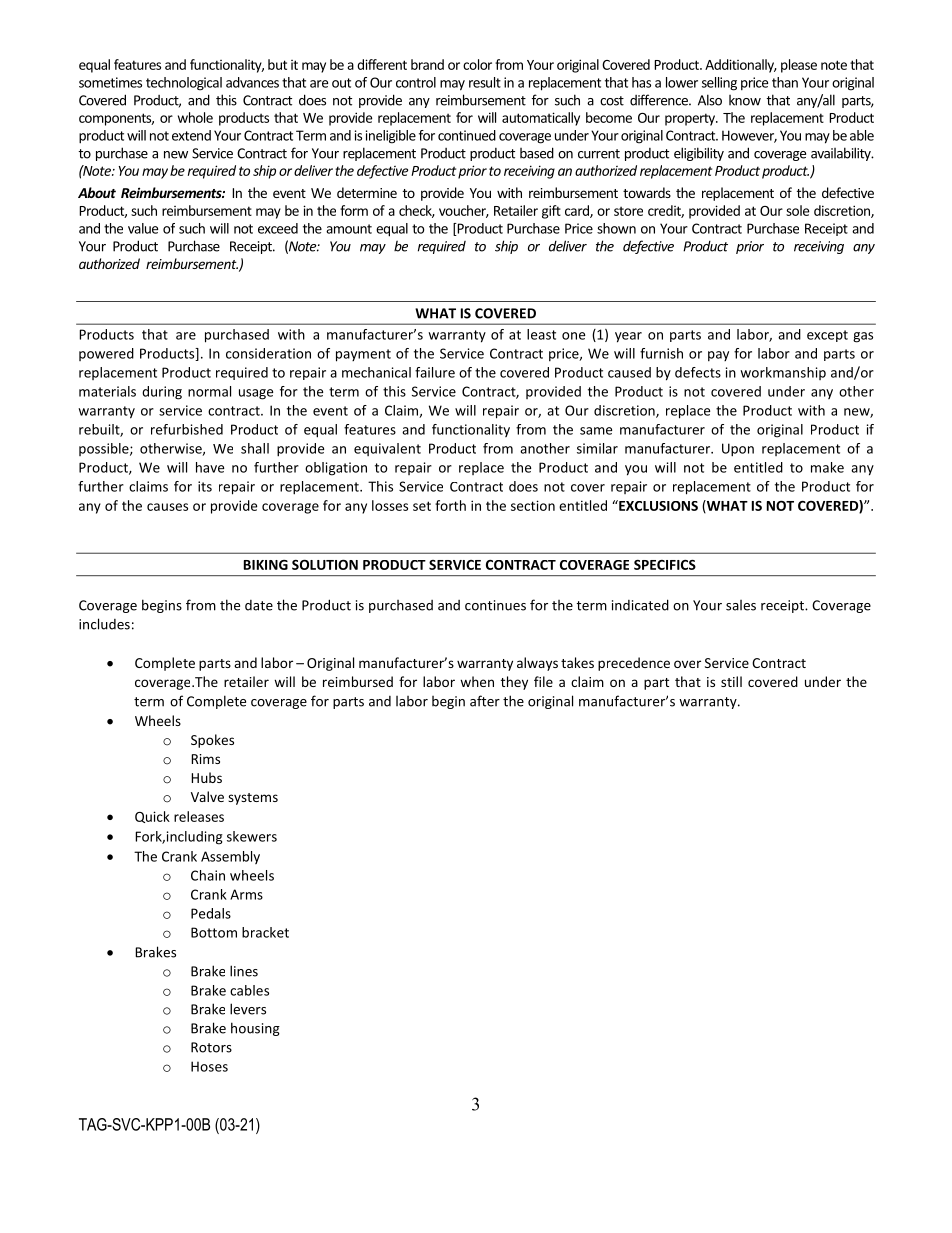 This screenshot has width=952, height=1233. I want to click on sales, so click(741, 605).
